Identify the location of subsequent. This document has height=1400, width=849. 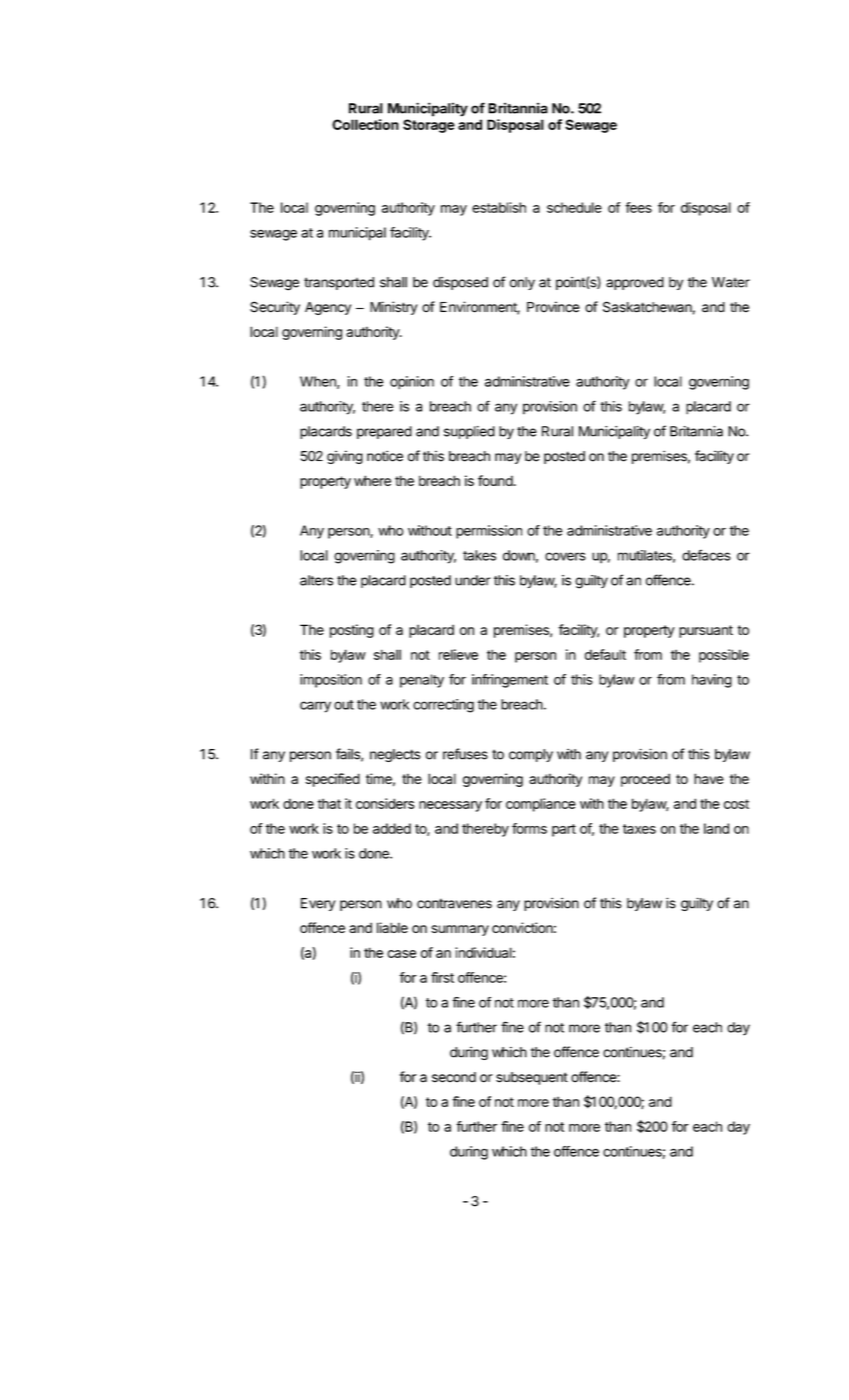
(532, 1078).
